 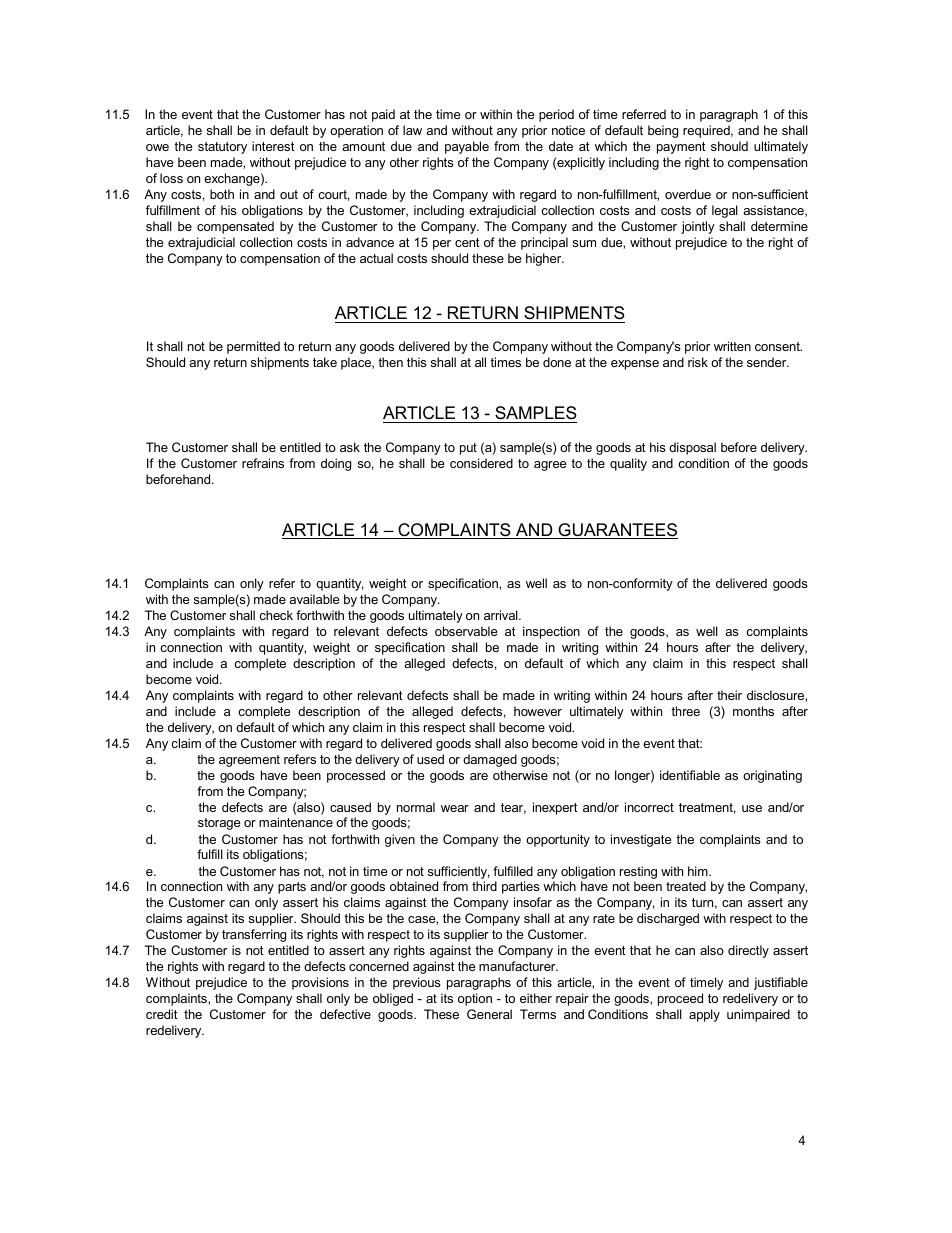 What do you see at coordinates (254, 935) in the image?
I see `transferring` at bounding box center [254, 935].
